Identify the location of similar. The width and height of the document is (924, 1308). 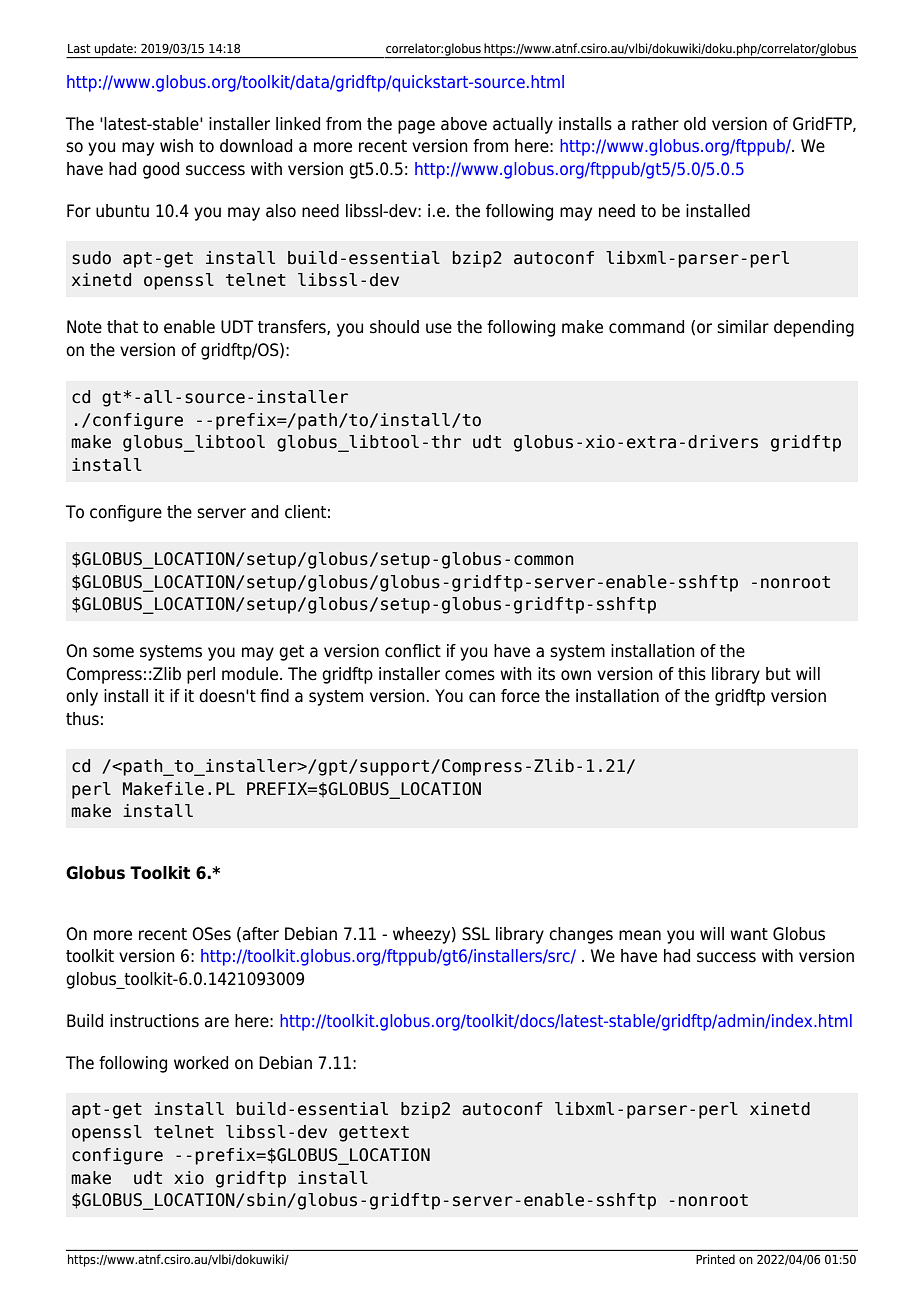
(743, 327).
